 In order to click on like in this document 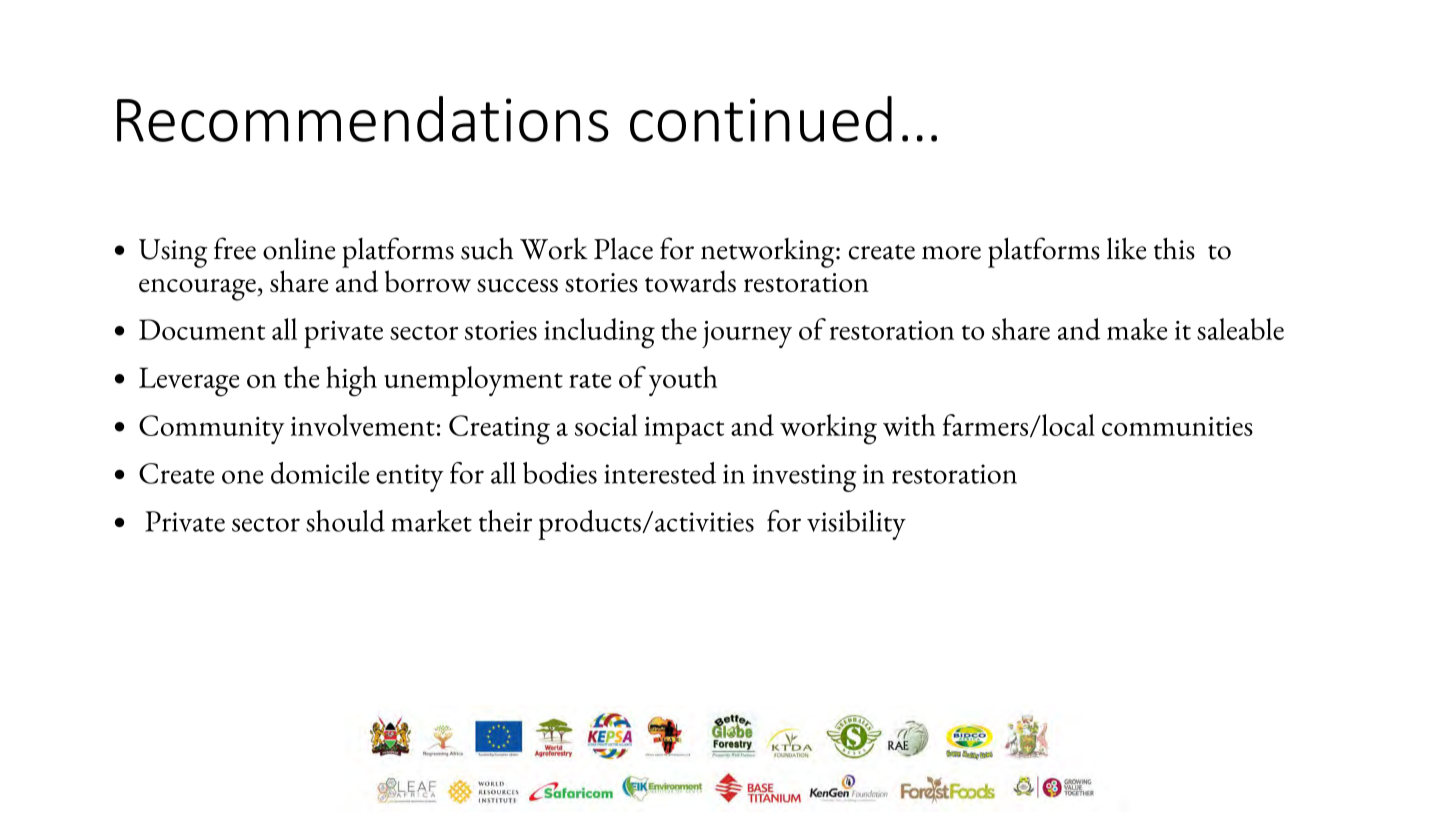, I will do `click(1127, 248)`.
